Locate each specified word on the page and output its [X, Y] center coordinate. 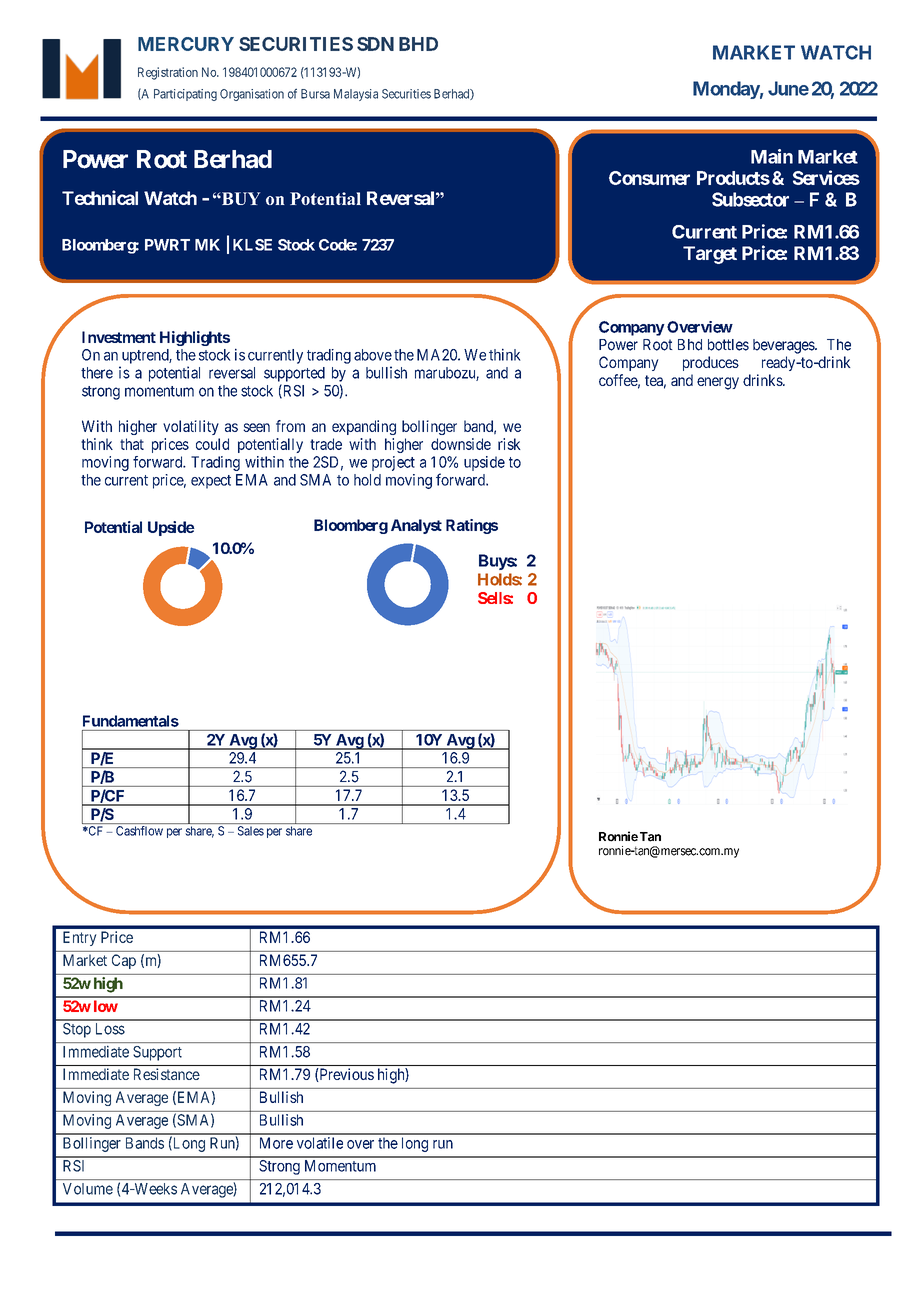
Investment [119, 337]
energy [718, 383]
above [373, 355]
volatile [320, 1143]
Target [710, 255]
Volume [88, 1189]
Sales [251, 831]
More [276, 1143]
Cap [124, 961]
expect [211, 482]
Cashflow [139, 831]
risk [509, 444]
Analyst [416, 526]
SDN [375, 44]
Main [772, 156]
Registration [168, 73]
